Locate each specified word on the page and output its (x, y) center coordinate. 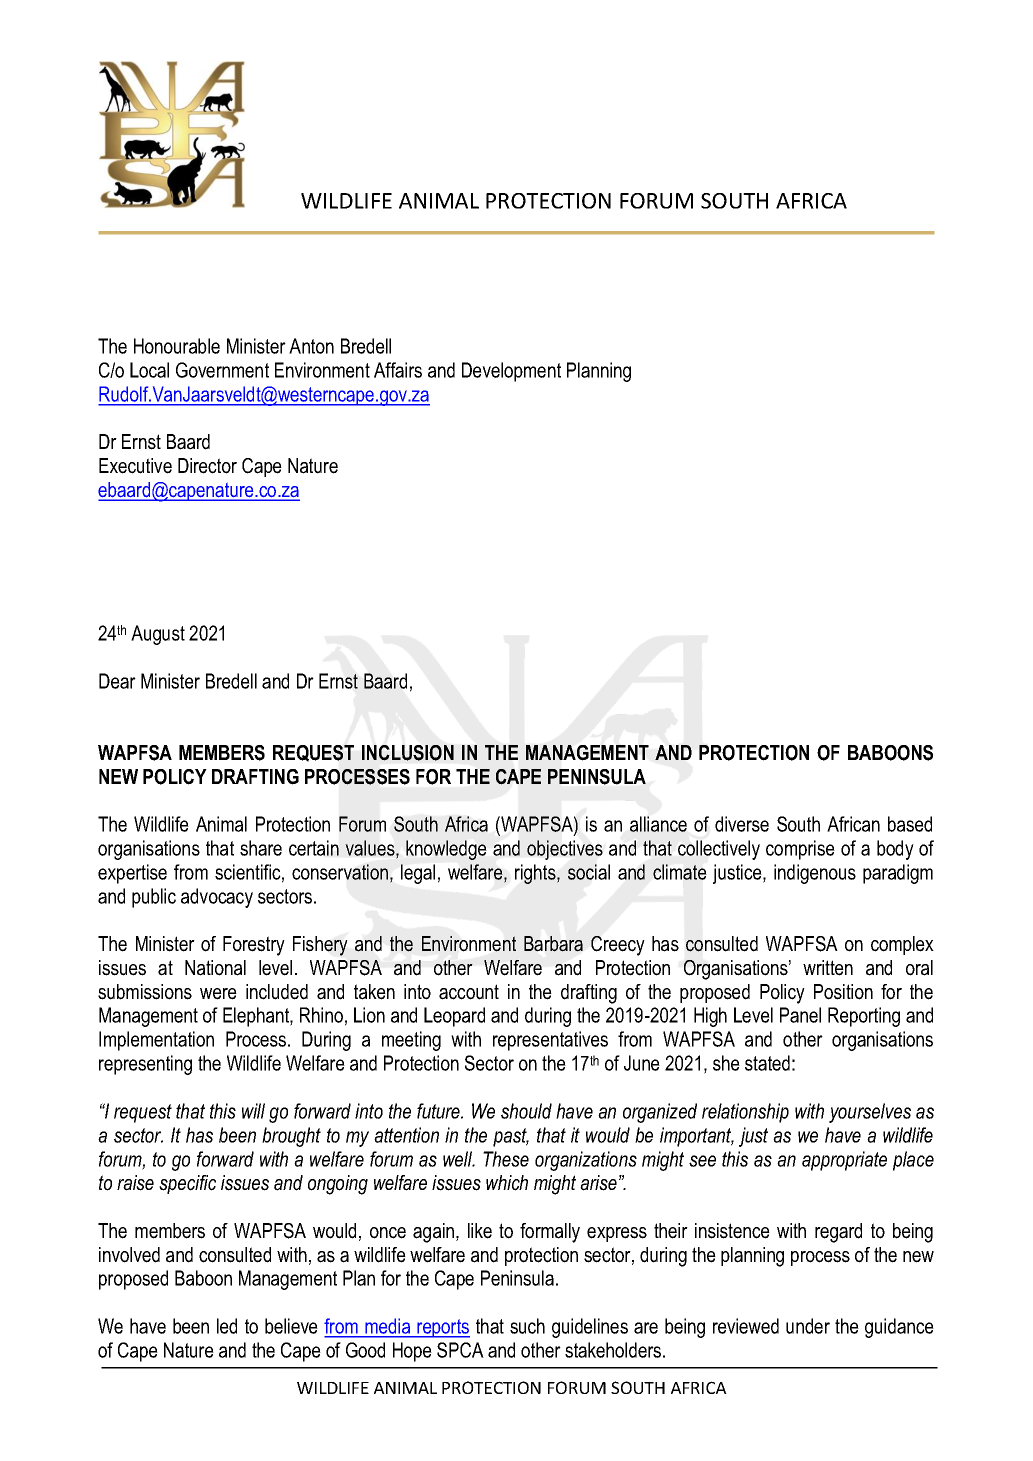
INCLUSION (408, 753)
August (158, 635)
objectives (565, 850)
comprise (800, 850)
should (526, 1111)
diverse (742, 824)
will (253, 1111)
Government (222, 370)
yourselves (870, 1113)
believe (291, 1326)
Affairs (398, 370)
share (261, 848)
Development (511, 372)
